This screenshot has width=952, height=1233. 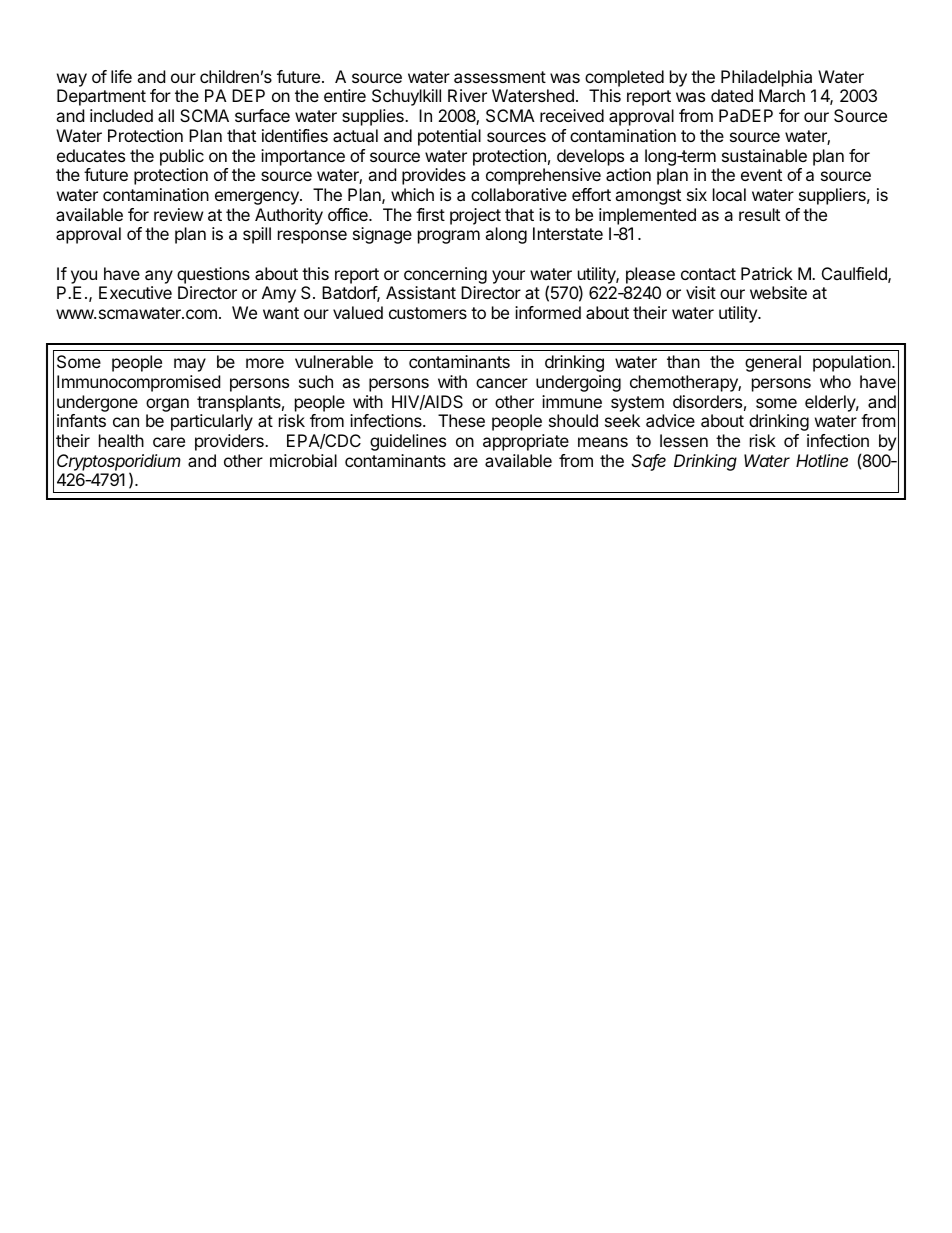 What do you see at coordinates (778, 292) in the screenshot?
I see `website` at bounding box center [778, 292].
